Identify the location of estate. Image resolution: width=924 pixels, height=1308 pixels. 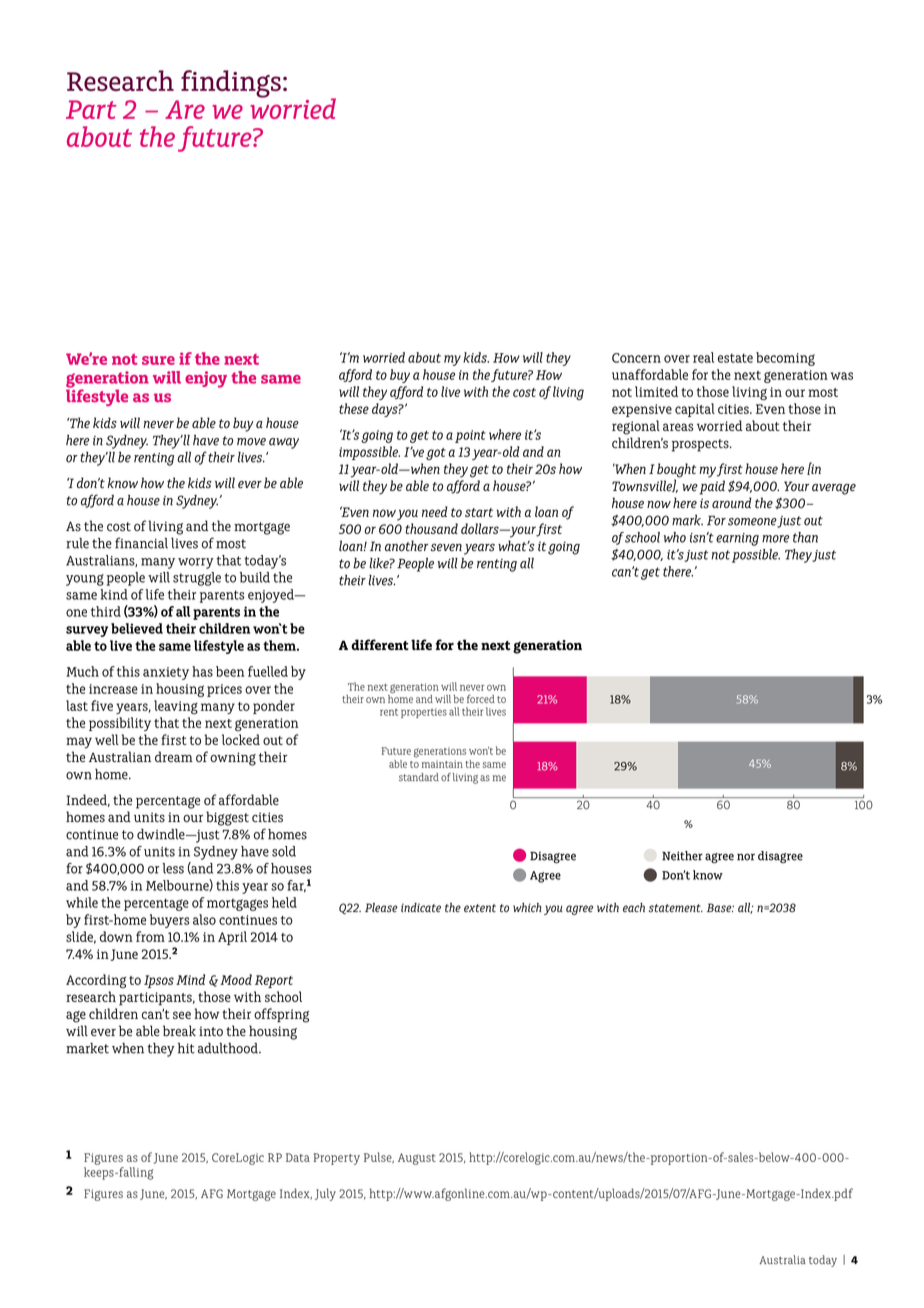
(735, 358).
